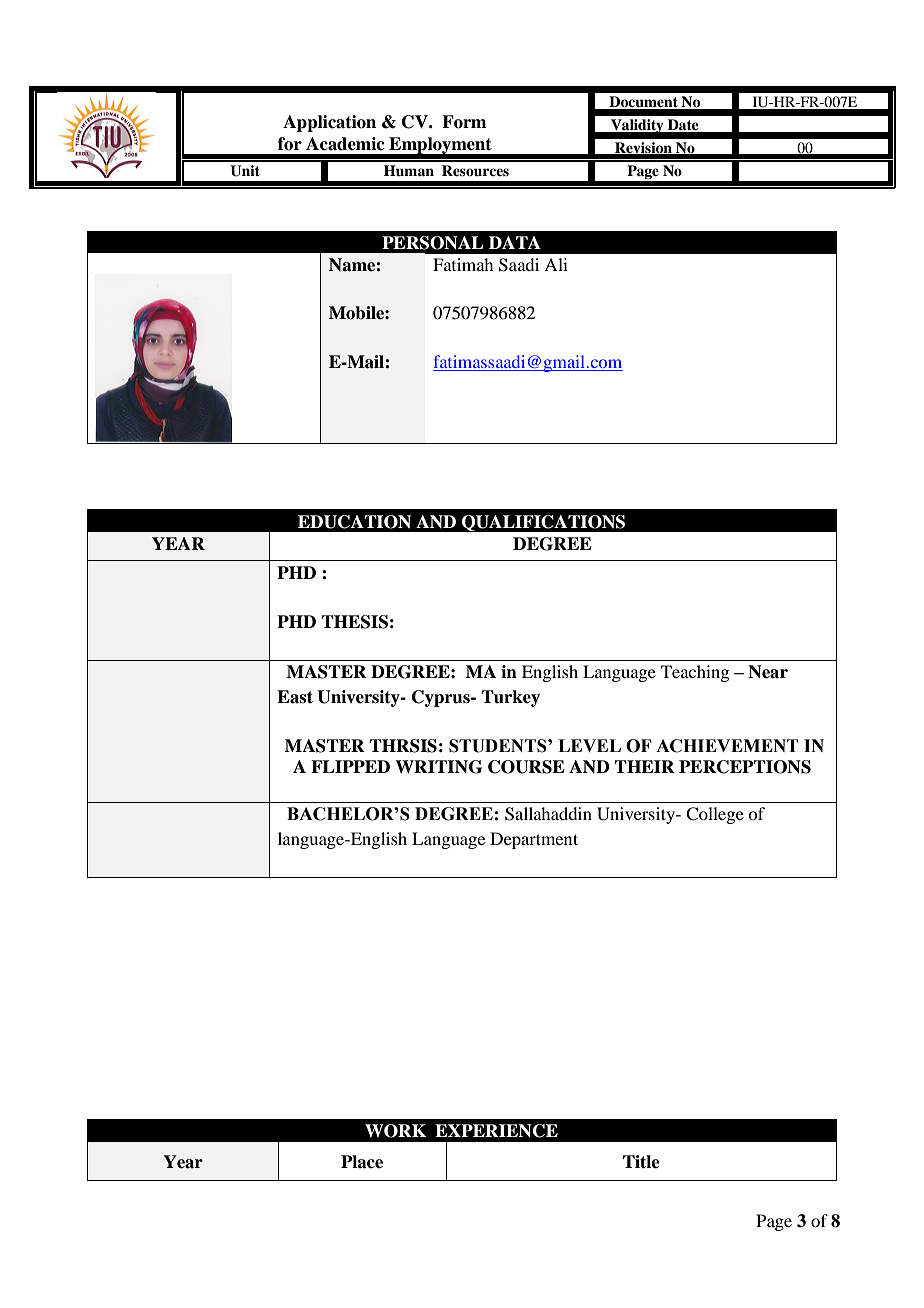 The image size is (924, 1308). Describe the element at coordinates (515, 242) in the screenshot. I see `DATA` at that location.
